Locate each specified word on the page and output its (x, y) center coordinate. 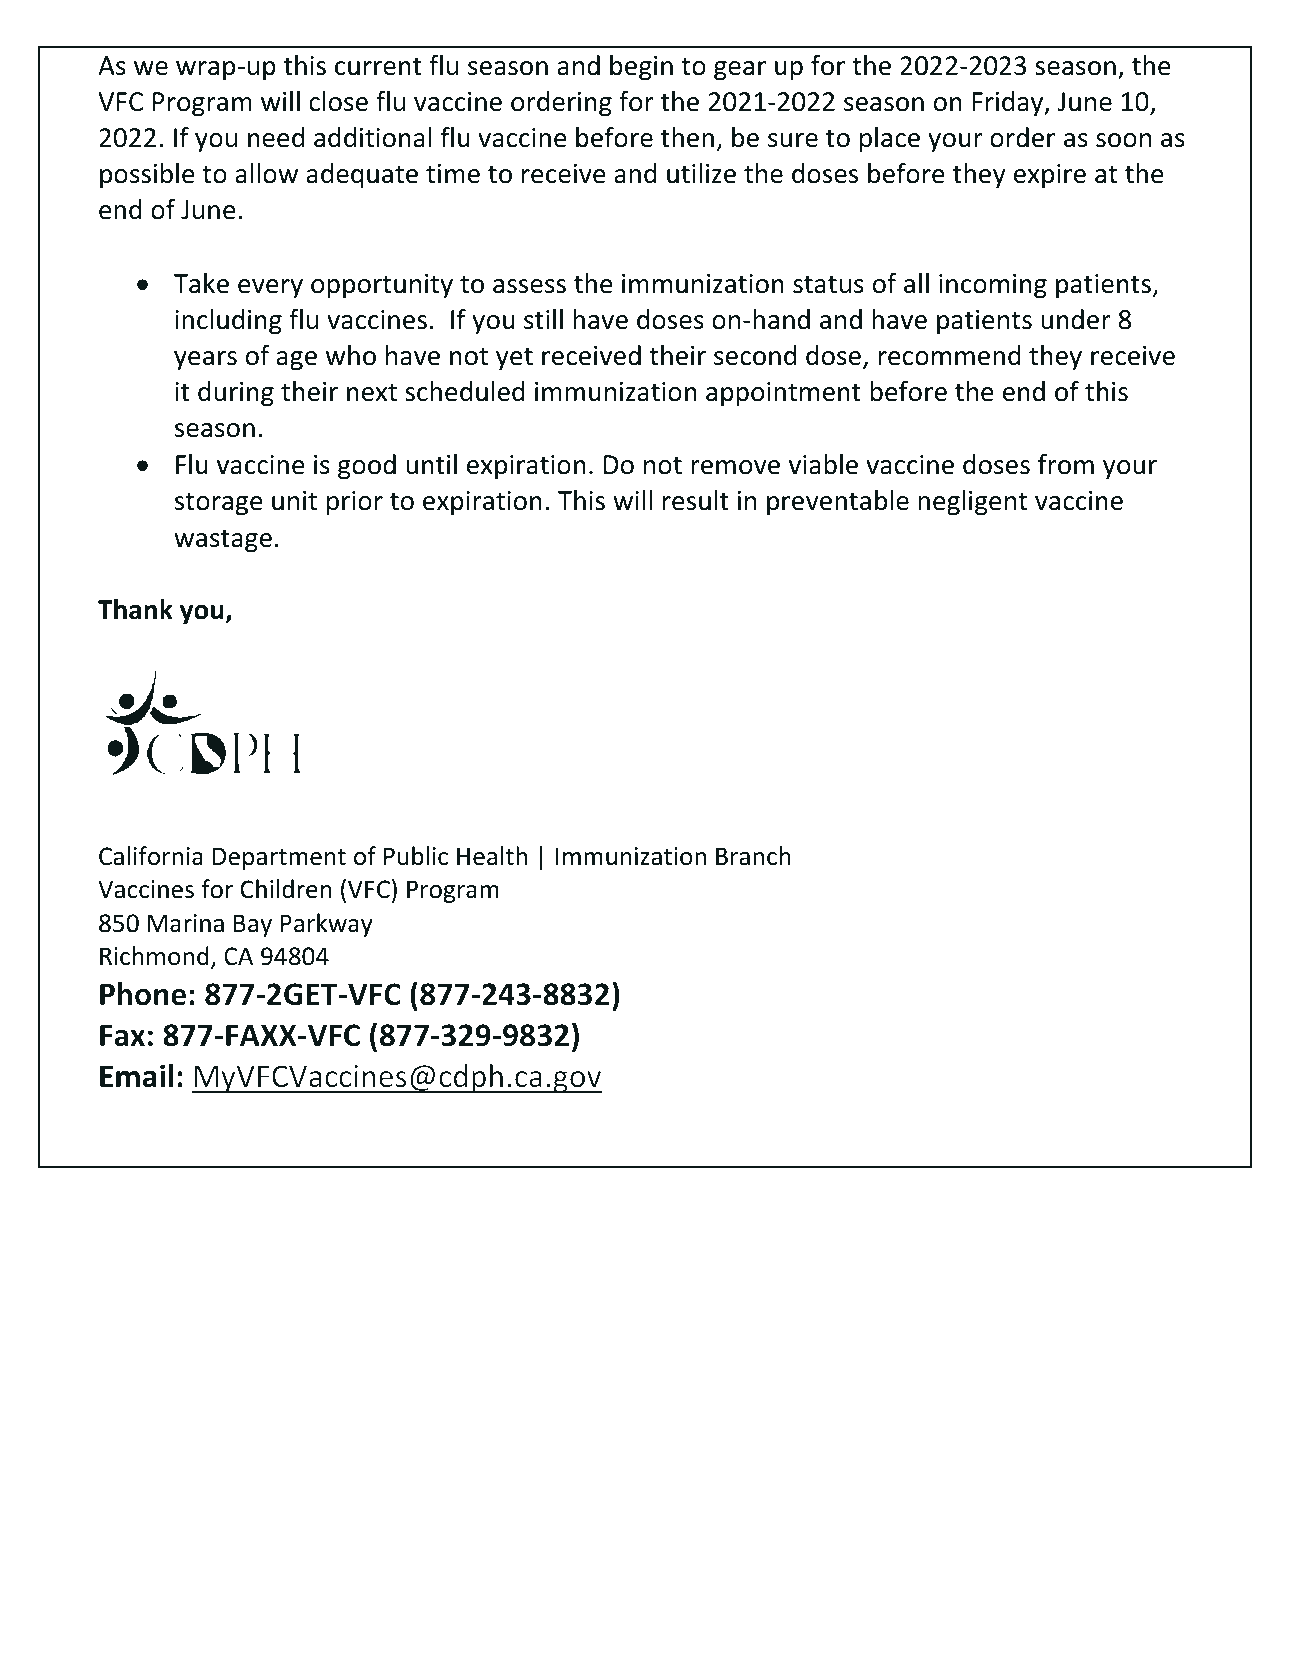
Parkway (326, 925)
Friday (1009, 104)
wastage (223, 541)
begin (641, 68)
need (276, 137)
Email (136, 1076)
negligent (972, 503)
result (696, 500)
